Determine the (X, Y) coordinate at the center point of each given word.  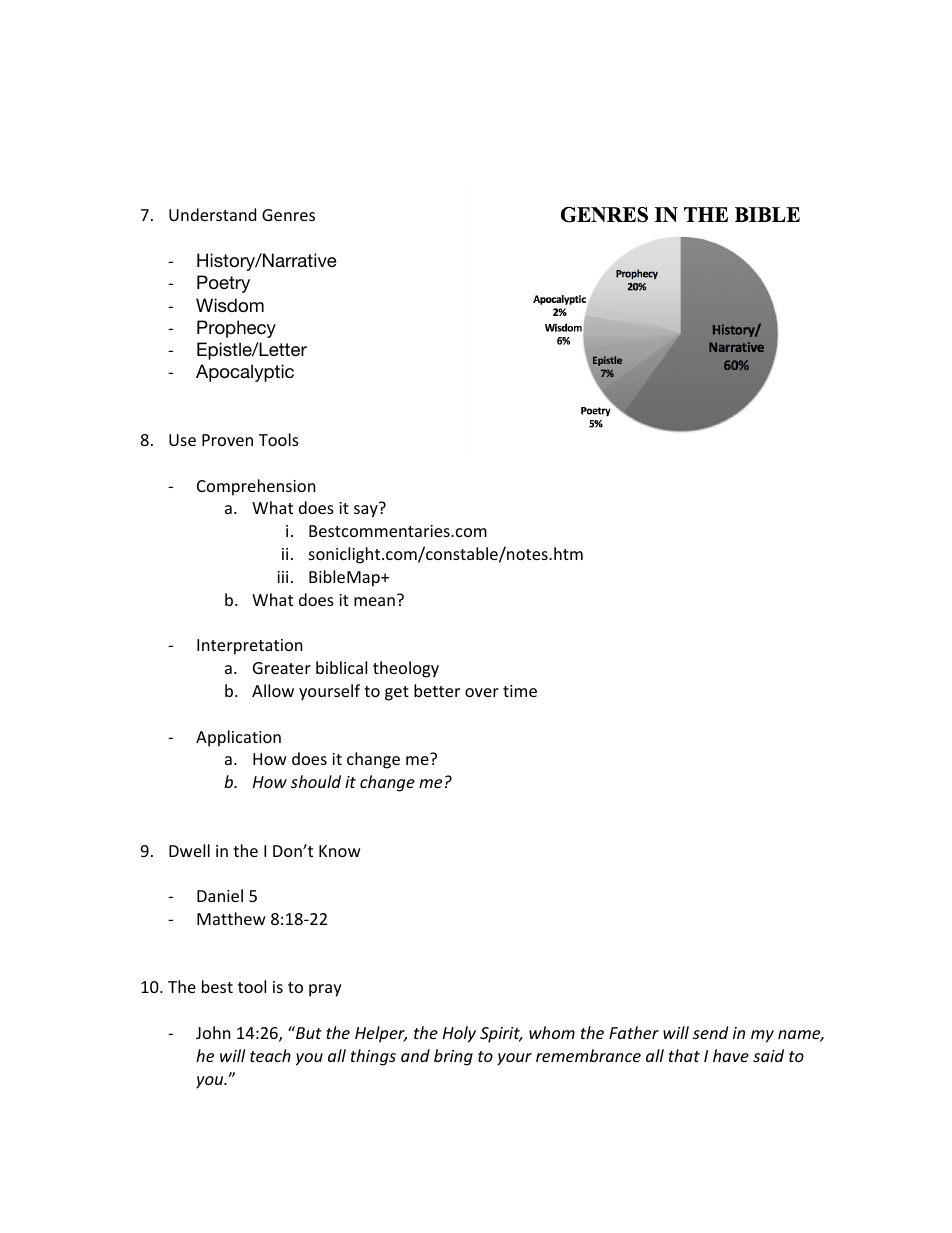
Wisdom (230, 305)
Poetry (223, 284)
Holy (459, 1034)
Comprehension (256, 487)
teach (270, 1055)
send (710, 1032)
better (437, 690)
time (520, 691)
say (366, 511)
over (482, 692)
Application (238, 738)
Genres (288, 215)
